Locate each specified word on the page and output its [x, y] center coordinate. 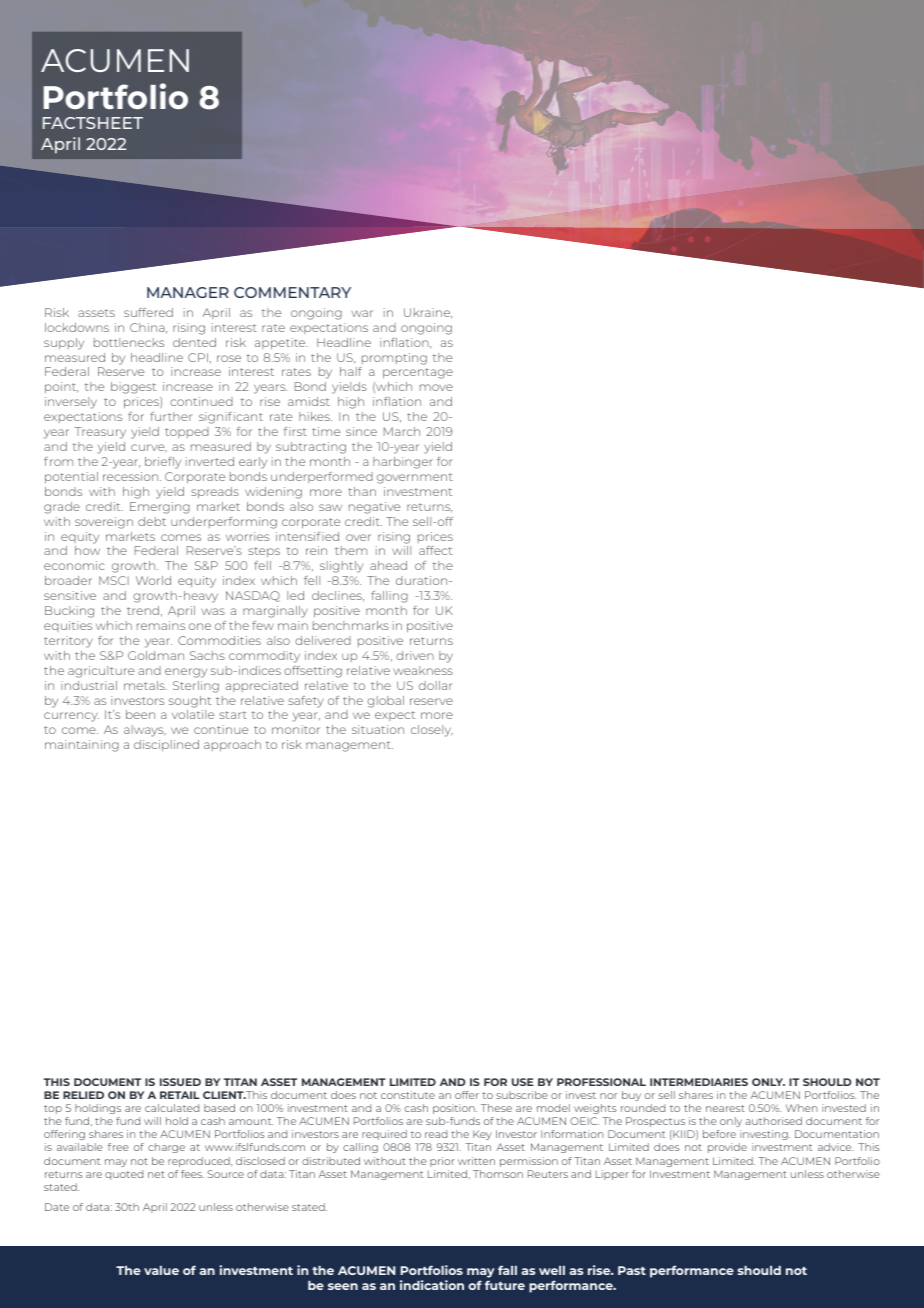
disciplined [166, 745]
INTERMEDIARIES [699, 1082]
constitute [408, 1095]
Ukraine [428, 313]
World [153, 580]
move [436, 387]
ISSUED [180, 1082]
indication [432, 1285]
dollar [436, 685]
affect [435, 550]
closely [432, 731]
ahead [388, 565]
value [161, 1270]
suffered [148, 312]
